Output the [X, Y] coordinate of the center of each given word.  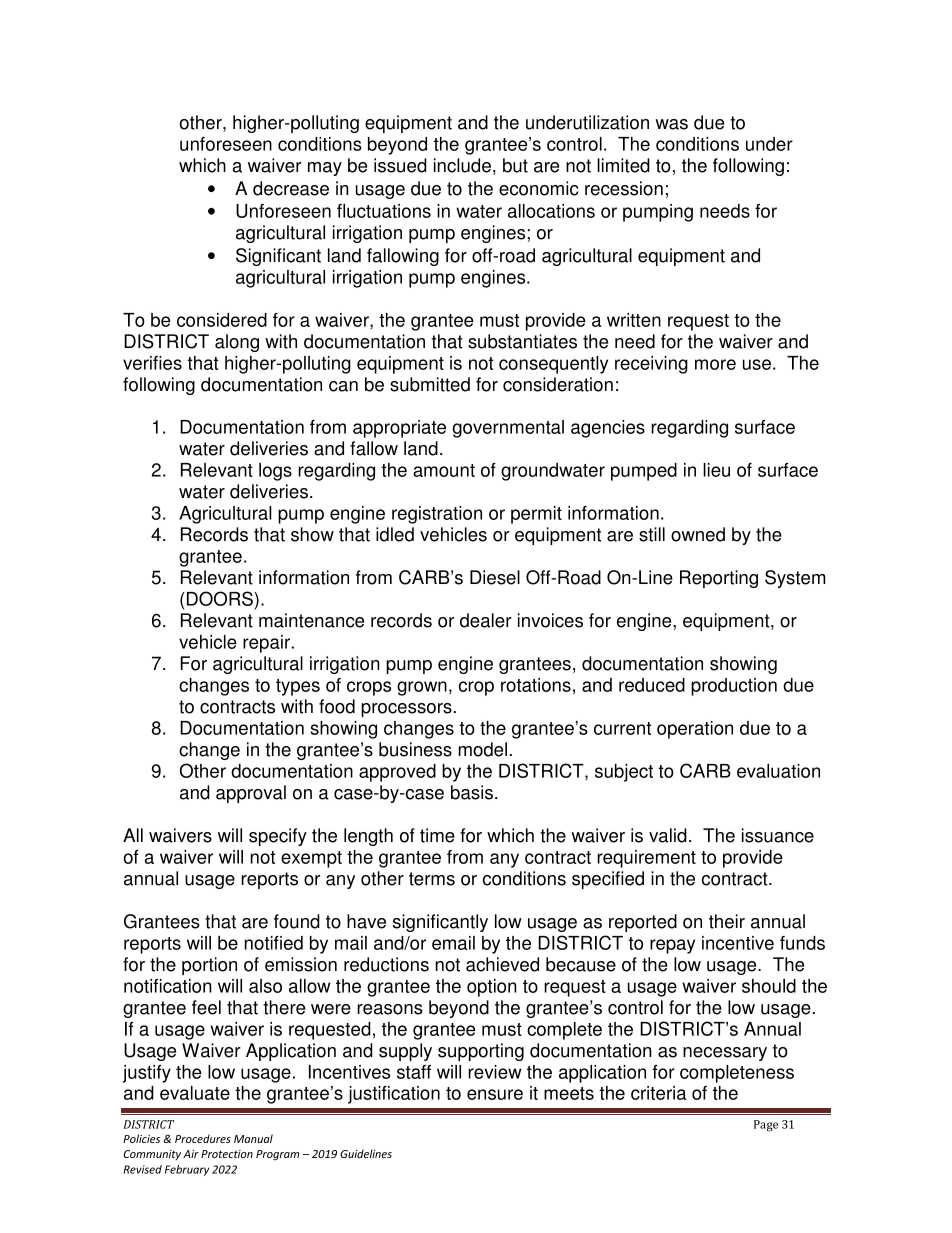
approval [251, 794]
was [671, 124]
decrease [291, 188]
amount [444, 470]
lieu [716, 470]
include [462, 165]
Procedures [203, 1138]
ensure [495, 1094]
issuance [778, 835]
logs [275, 472]
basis [472, 792]
